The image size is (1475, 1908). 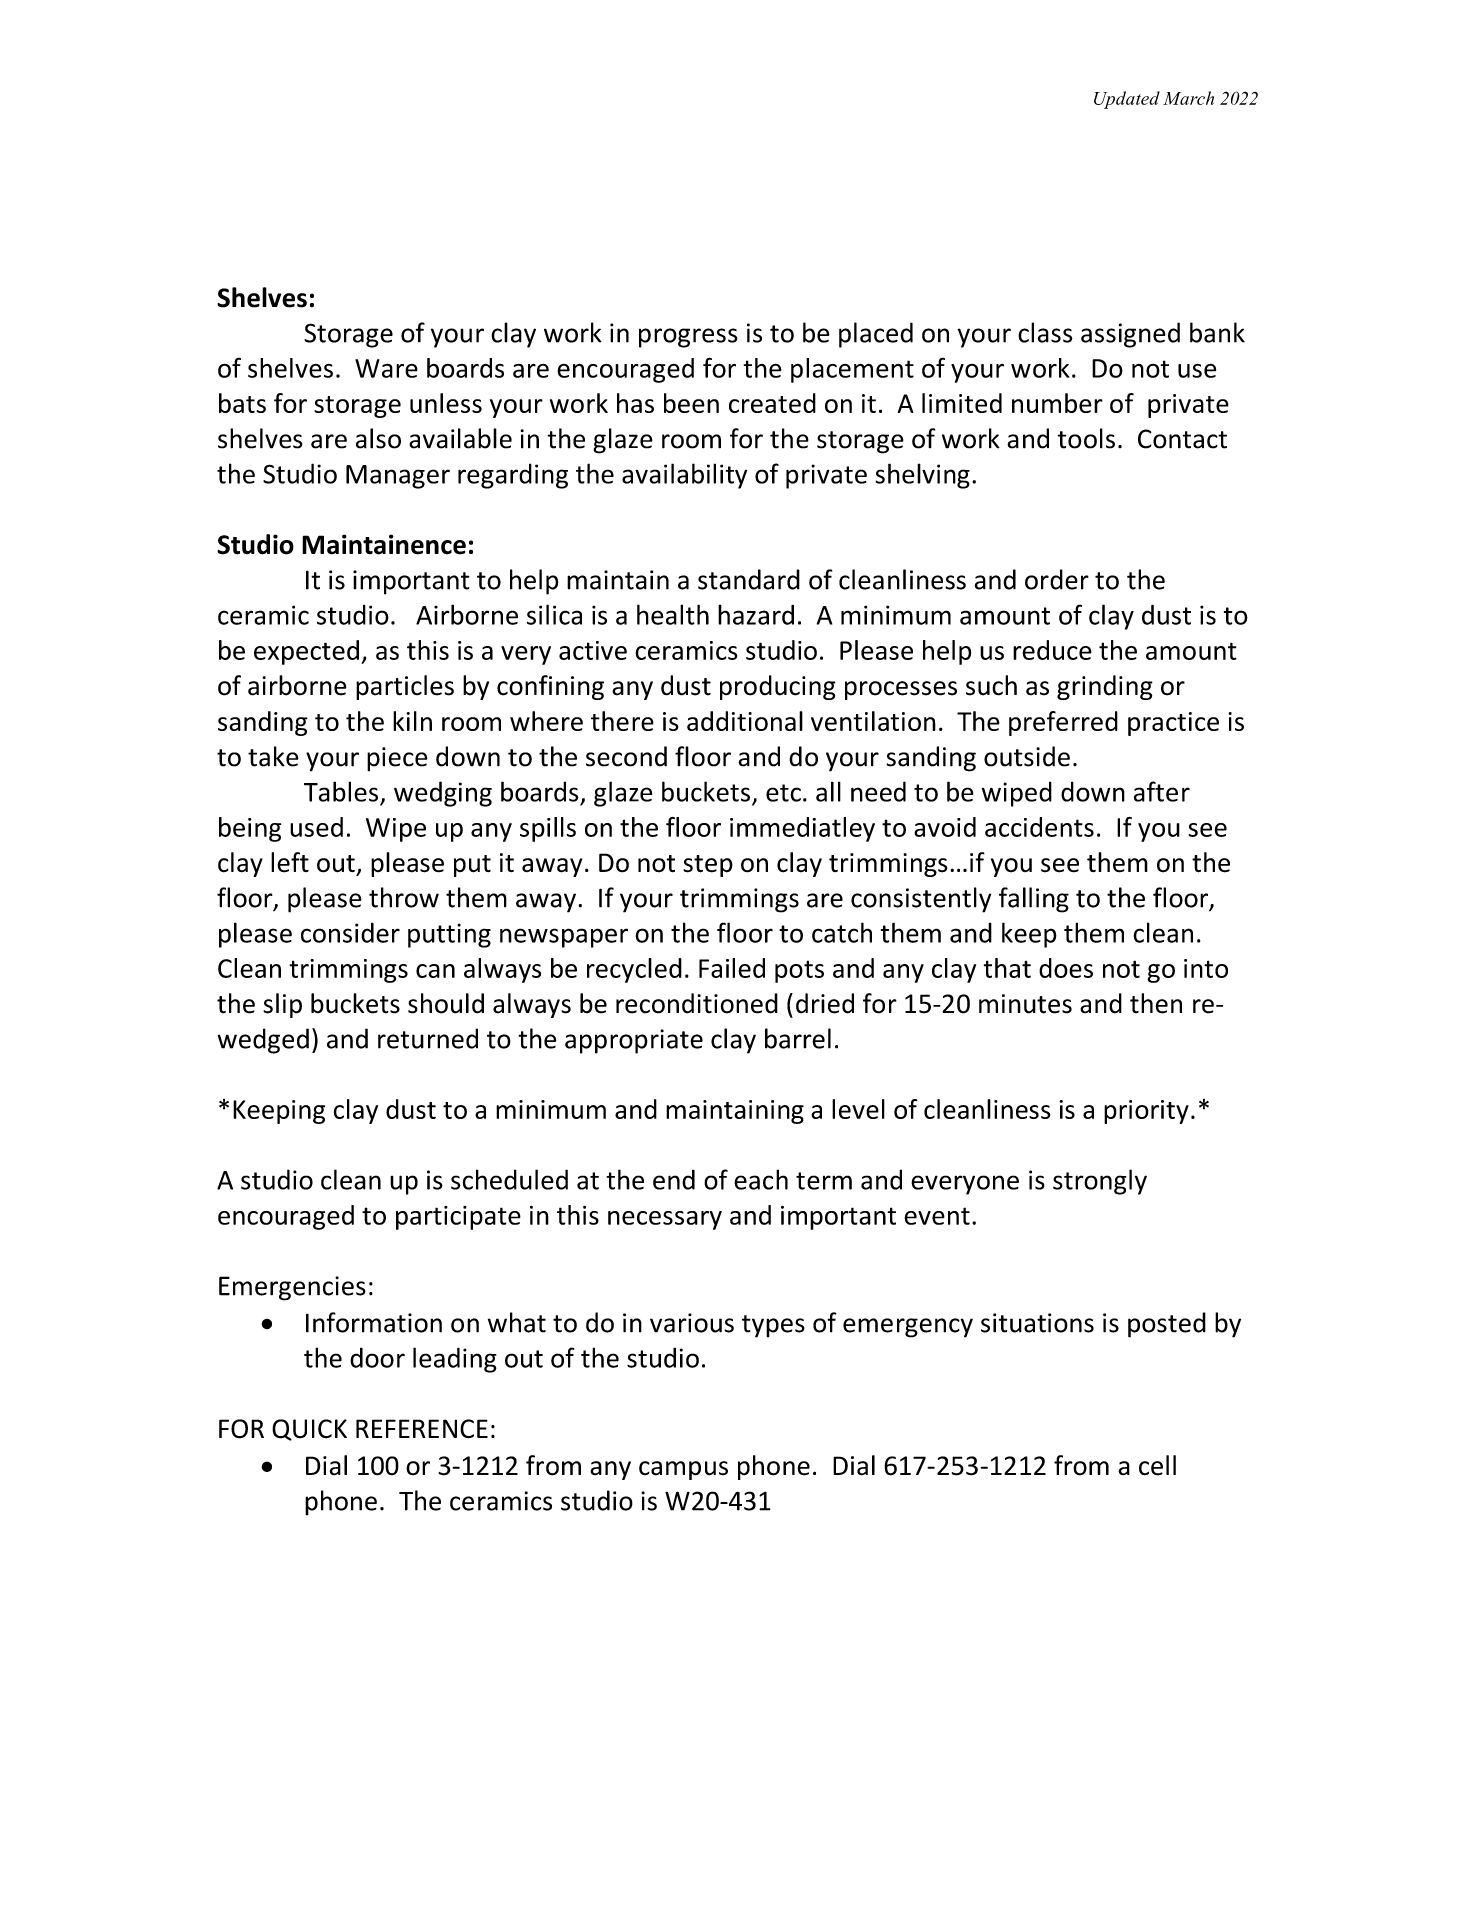 I want to click on etc, so click(x=783, y=793).
